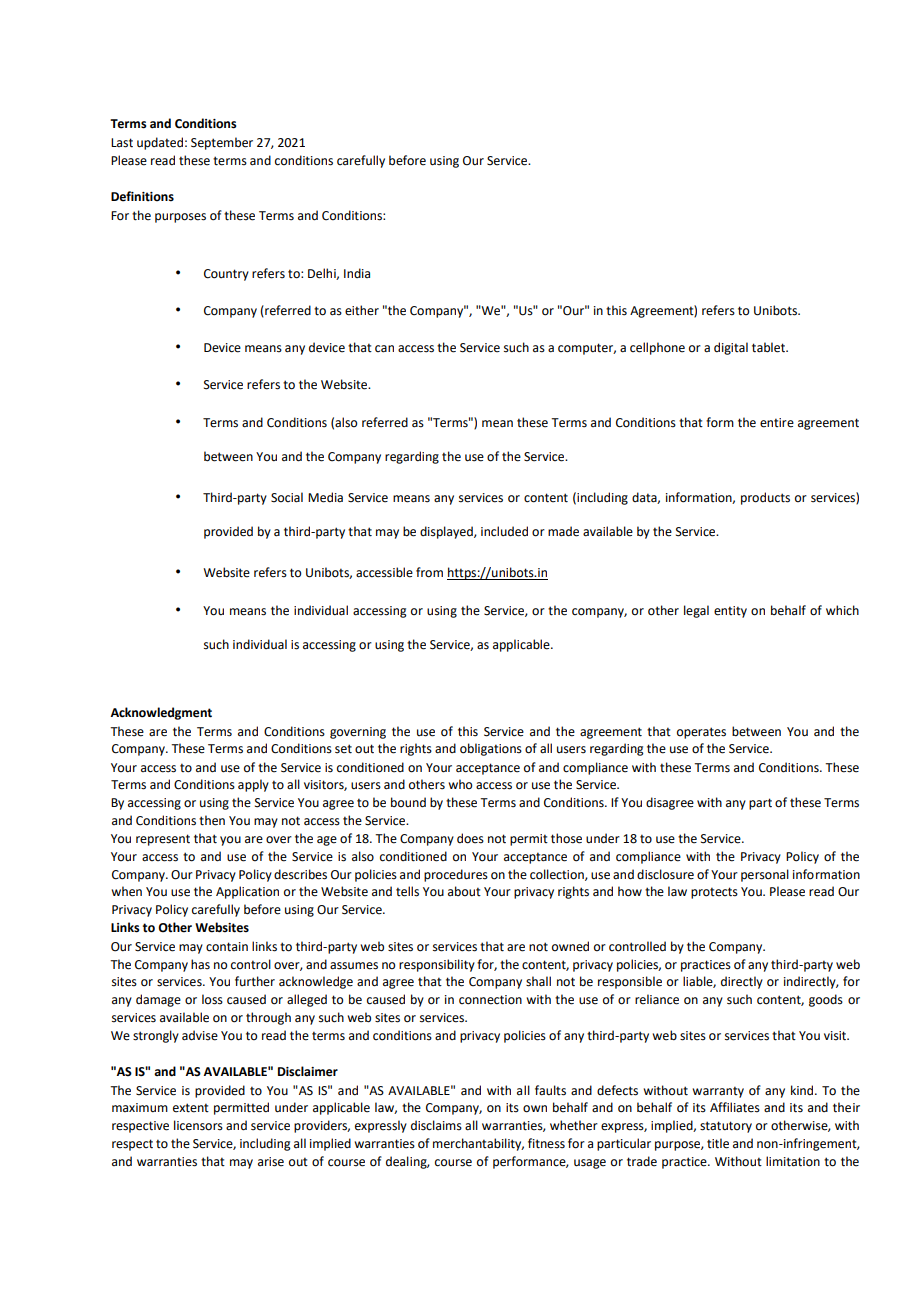 Image resolution: width=924 pixels, height=1308 pixels. What do you see at coordinates (191, 1108) in the screenshot?
I see `extent` at bounding box center [191, 1108].
